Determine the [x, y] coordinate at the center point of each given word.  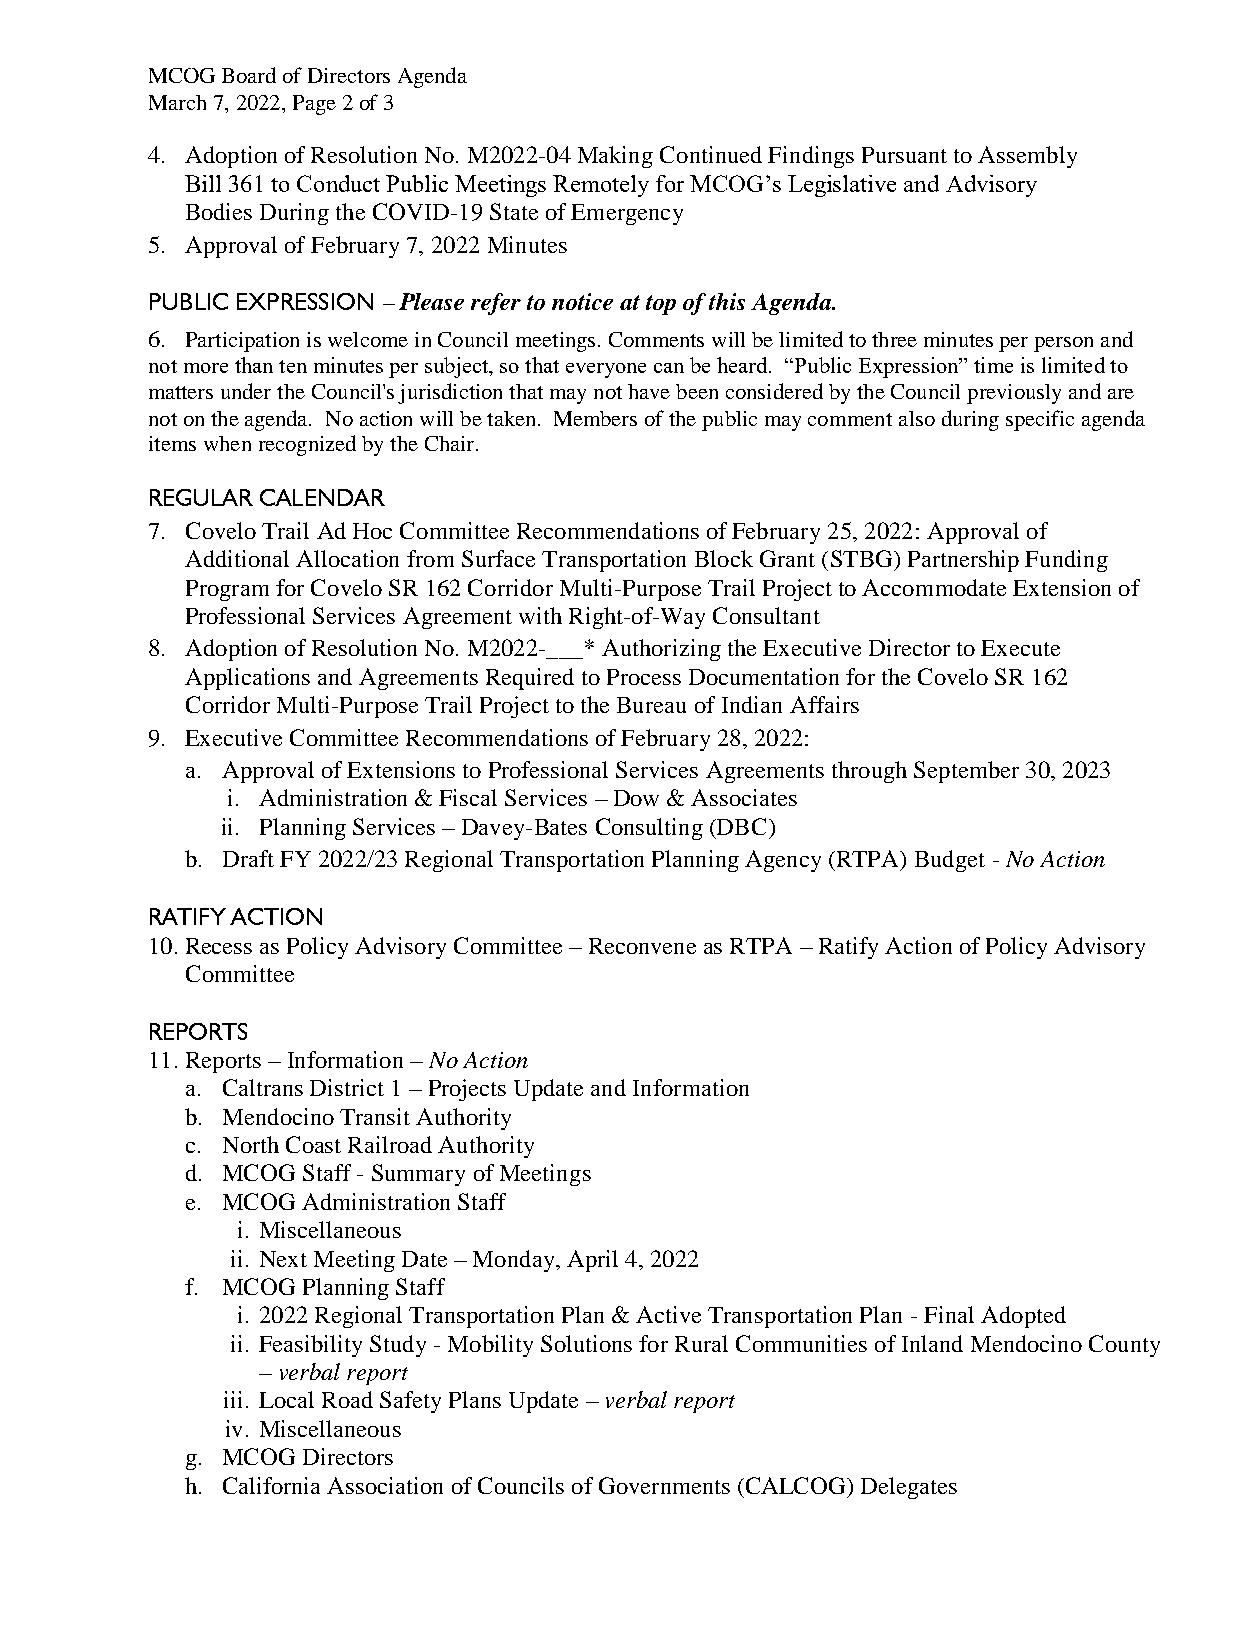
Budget [950, 861]
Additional [237, 558]
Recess [219, 946]
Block [724, 558]
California [271, 1485]
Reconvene [642, 946]
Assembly [1027, 157]
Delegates [909, 1488]
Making [615, 157]
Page [314, 105]
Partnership [963, 561]
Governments [664, 1485]
